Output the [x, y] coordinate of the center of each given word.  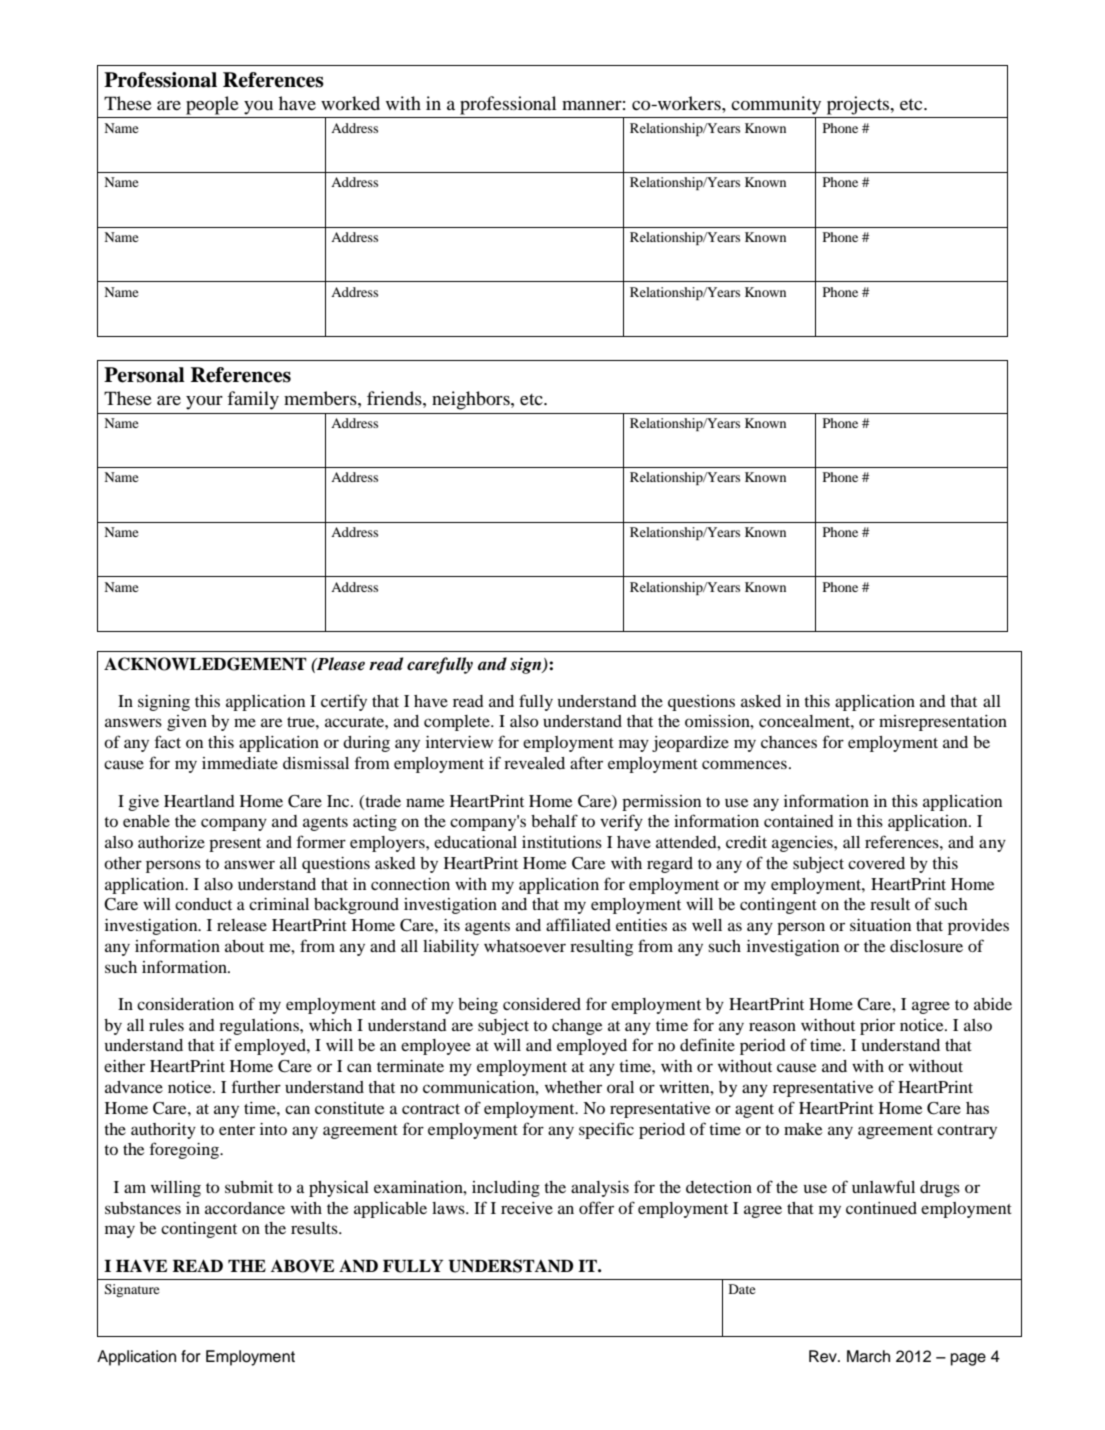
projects [859, 105]
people [212, 105]
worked [350, 103]
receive [527, 1208]
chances [789, 742]
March [868, 1356]
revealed [534, 763]
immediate [240, 763]
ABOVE [302, 1266]
